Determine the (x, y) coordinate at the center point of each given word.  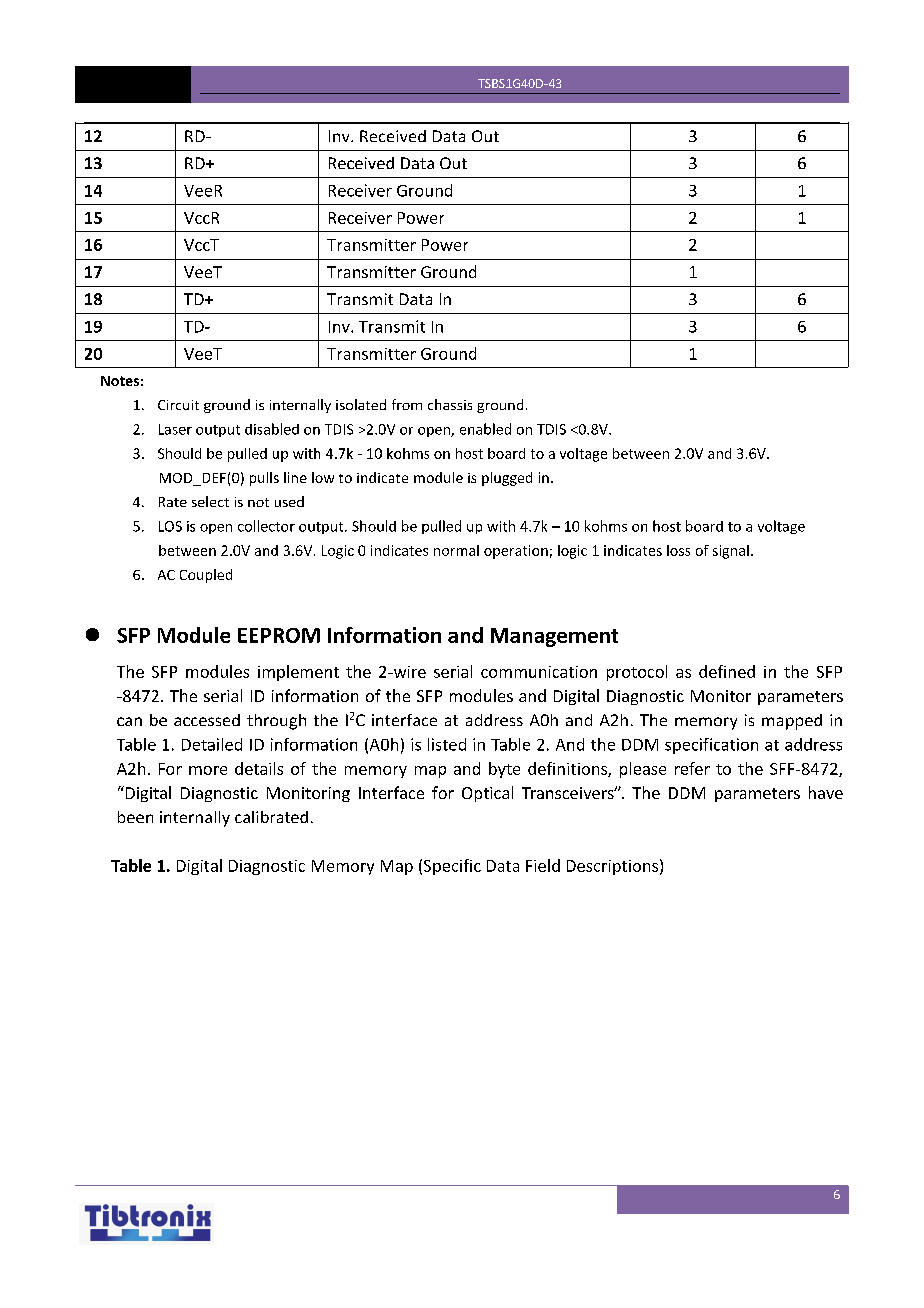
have (826, 792)
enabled (485, 429)
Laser (175, 429)
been (135, 817)
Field (543, 865)
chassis (450, 404)
